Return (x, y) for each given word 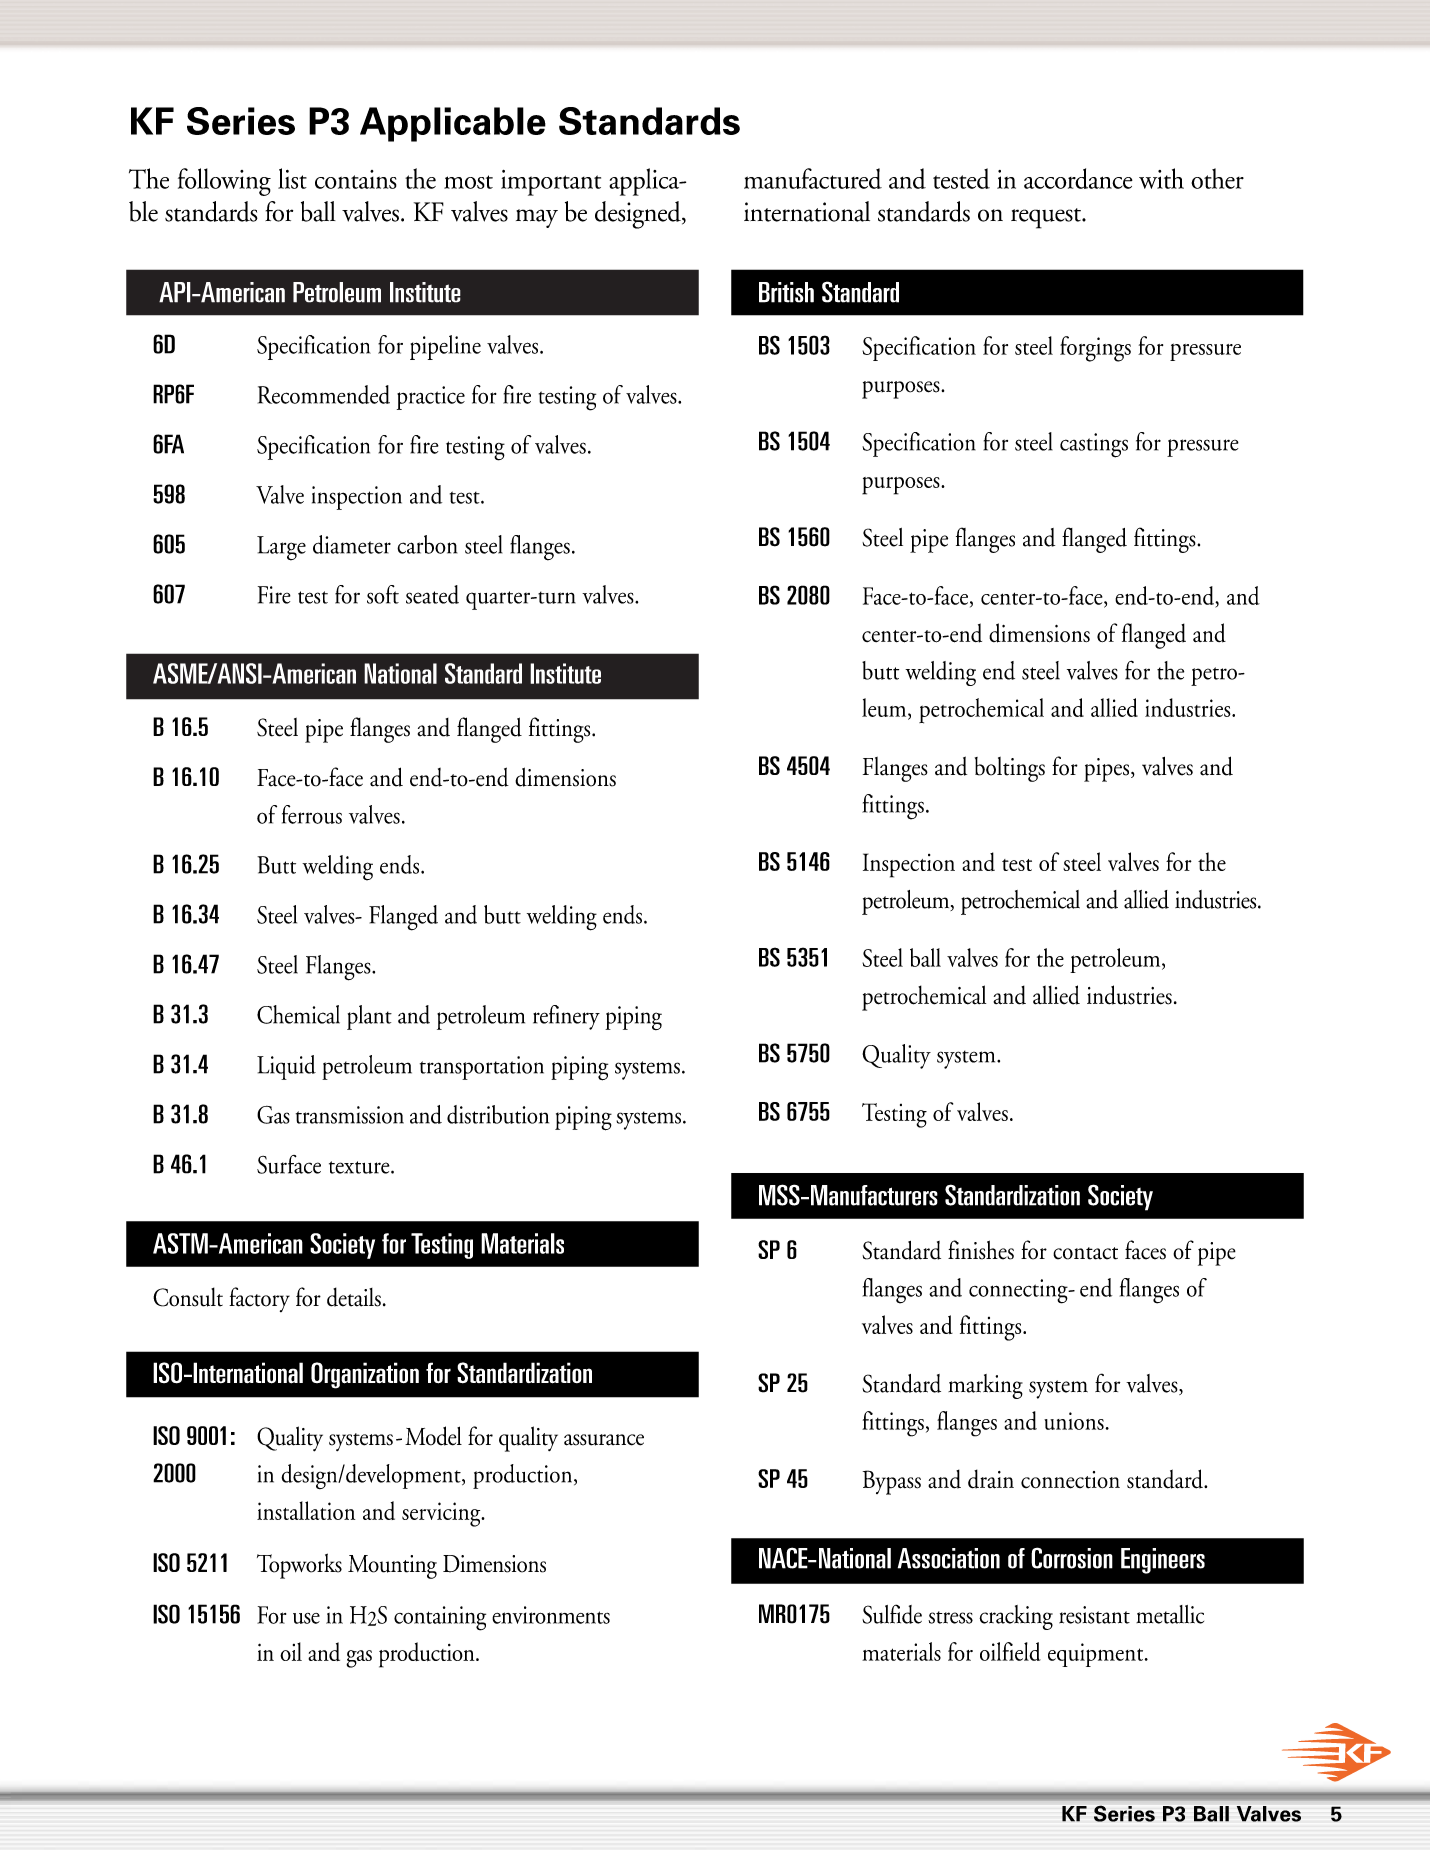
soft (383, 594)
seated (432, 594)
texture (360, 1167)
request (1047, 218)
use (306, 1618)
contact (1085, 1253)
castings (1094, 445)
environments (551, 1615)
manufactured (813, 178)
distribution (498, 1114)
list (292, 178)
